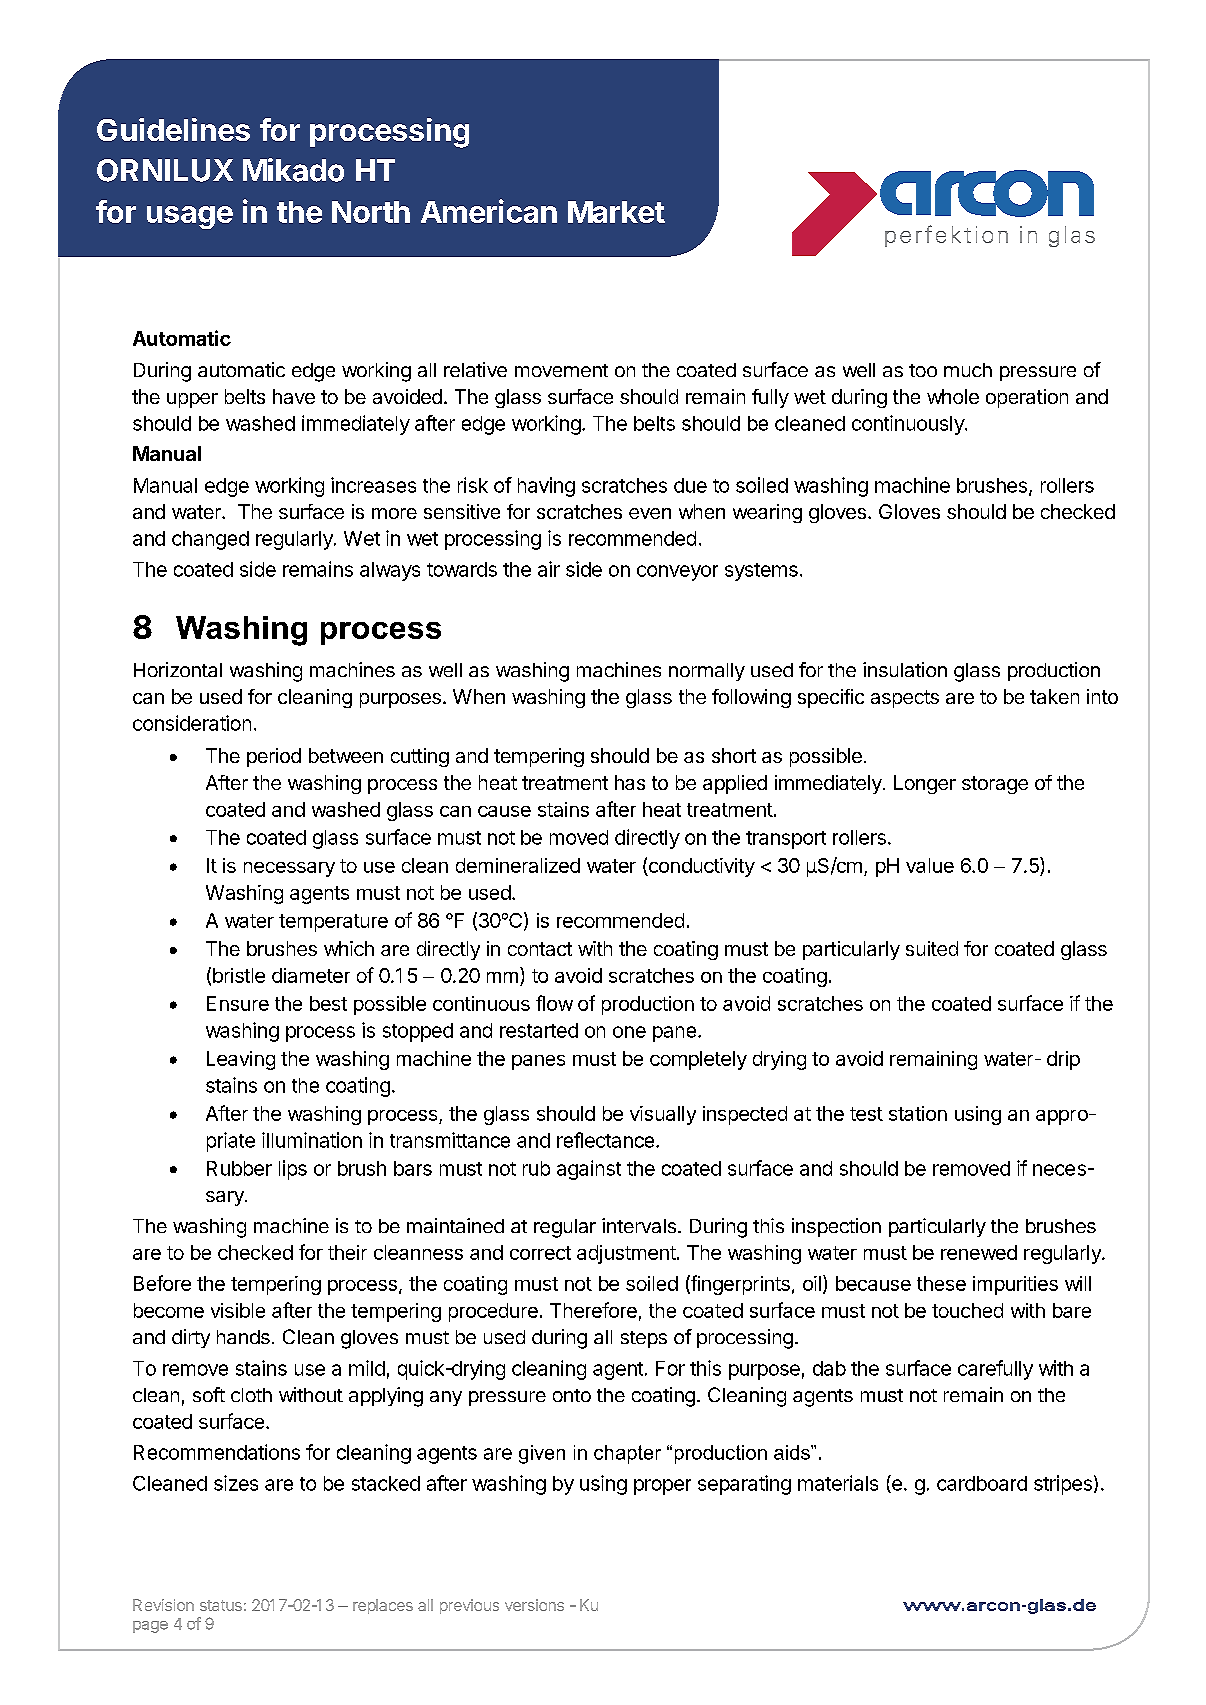  What do you see at coordinates (707, 672) in the image?
I see `normally` at bounding box center [707, 672].
